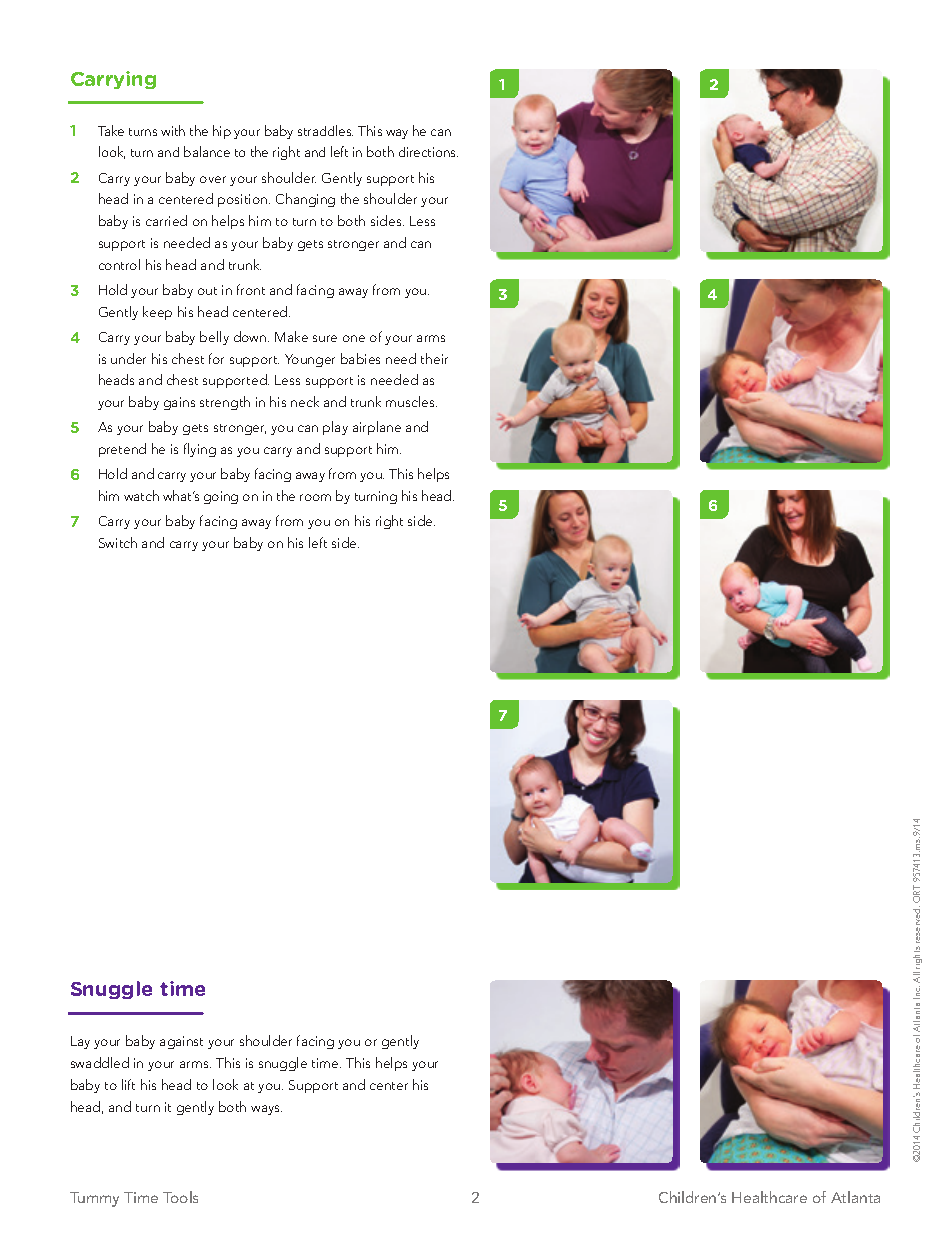 This screenshot has width=952, height=1233. I want to click on directions, so click(428, 152).
